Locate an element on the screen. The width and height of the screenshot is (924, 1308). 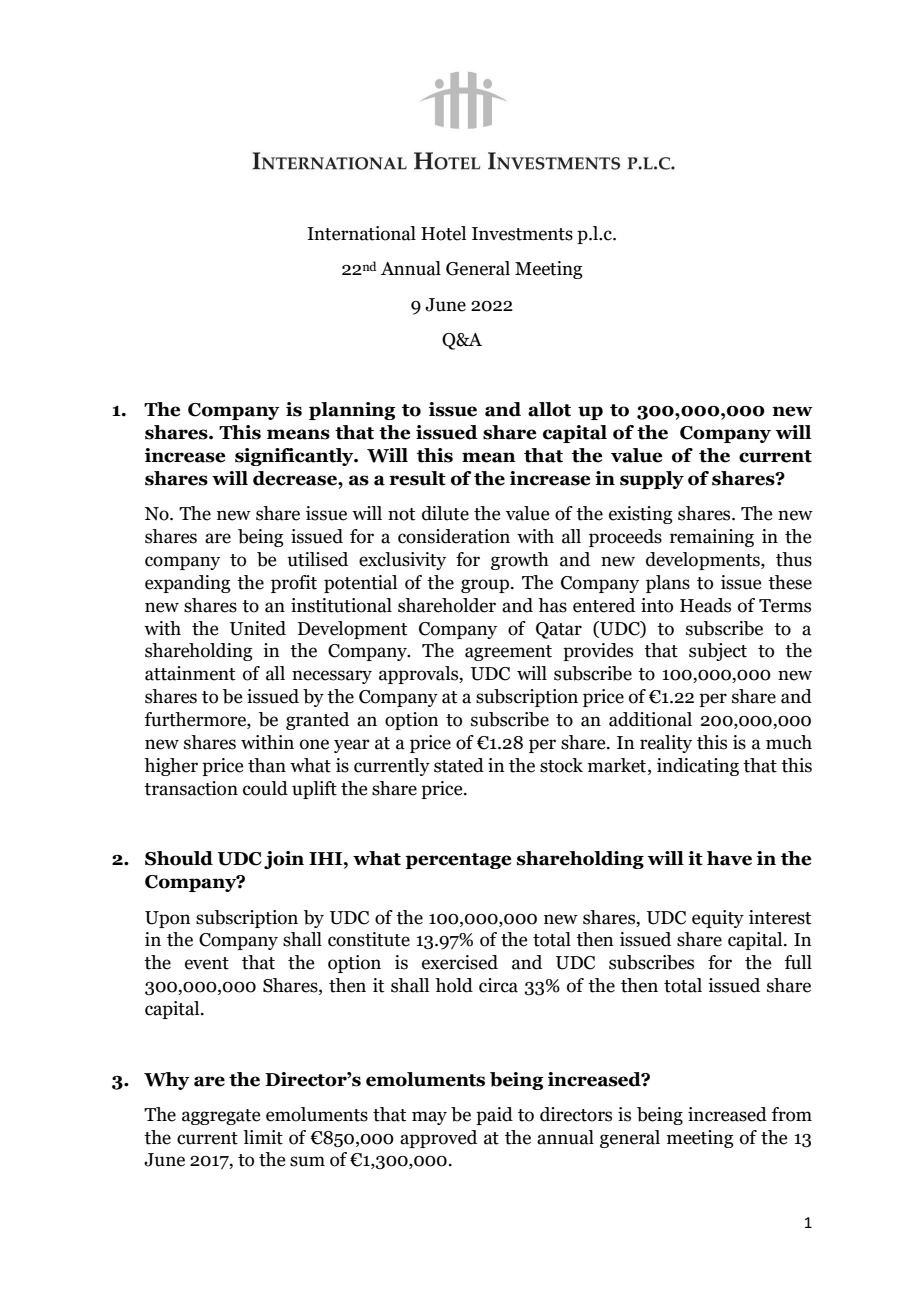
Hotel is located at coordinates (443, 233).
